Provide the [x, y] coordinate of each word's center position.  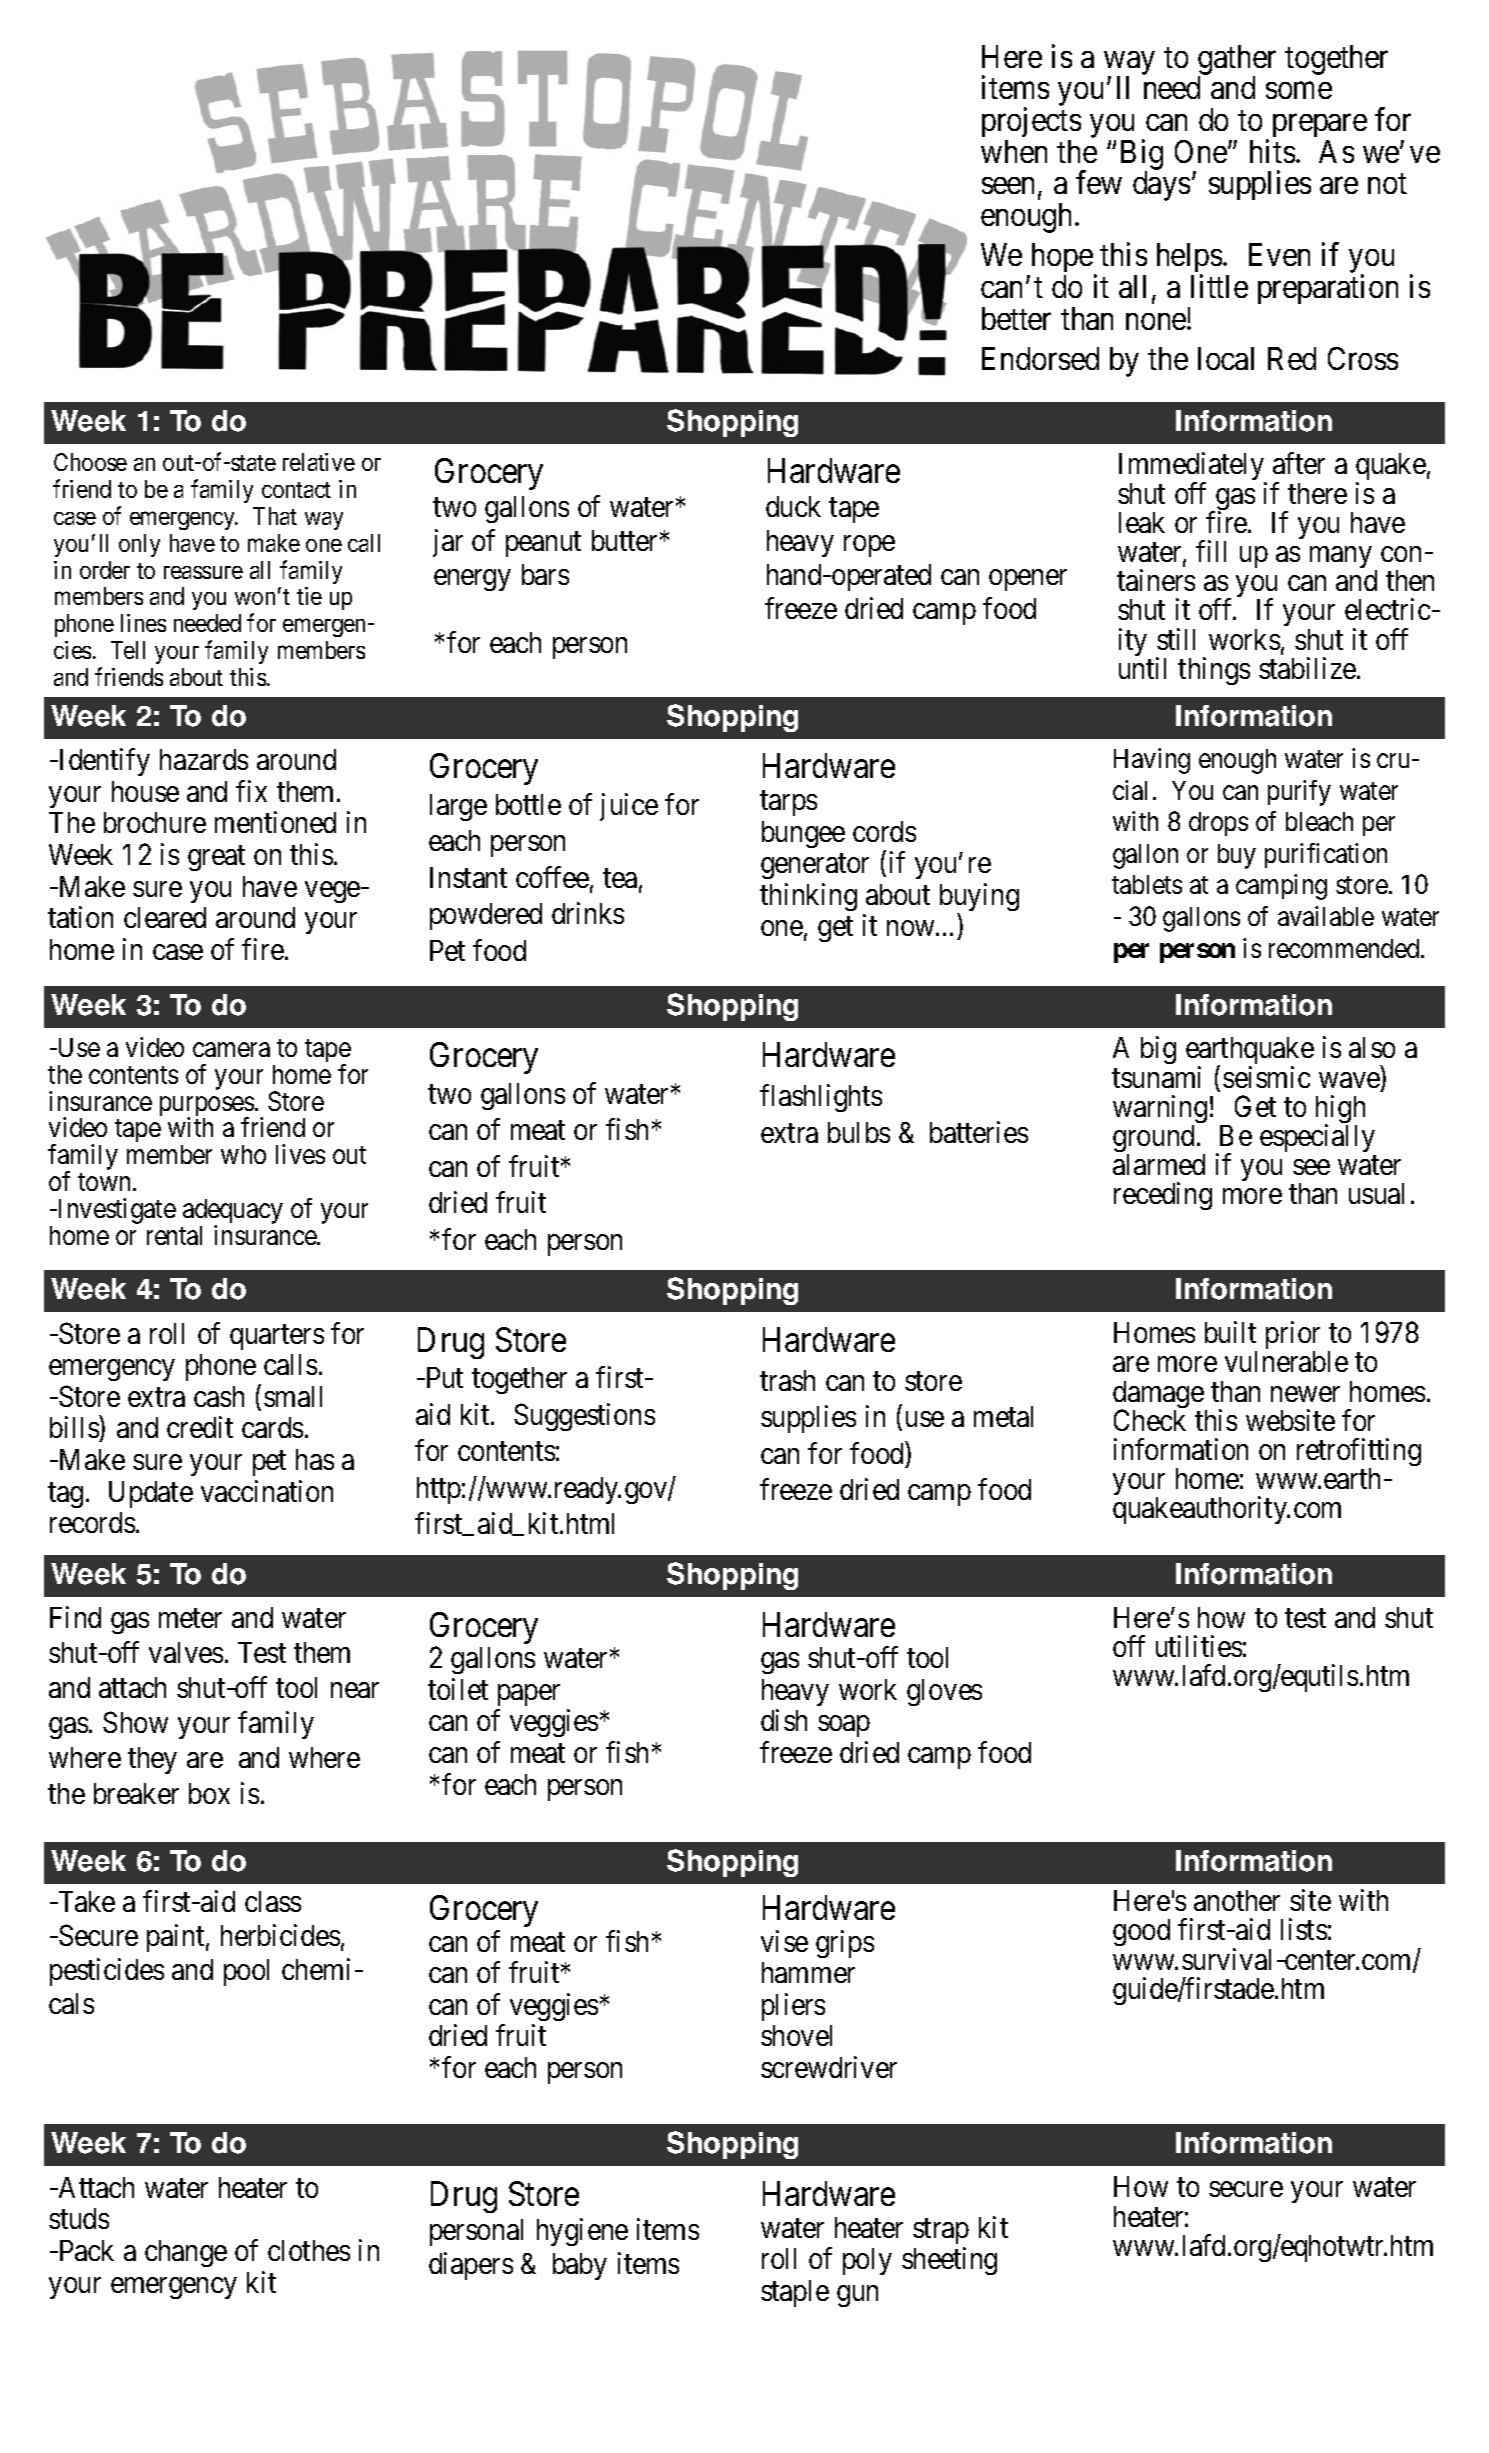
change [186, 2253]
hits [1272, 151]
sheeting [949, 2261]
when [1014, 151]
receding [1163, 1196]
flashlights [821, 1098]
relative [319, 462]
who [243, 1154]
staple [795, 2293]
